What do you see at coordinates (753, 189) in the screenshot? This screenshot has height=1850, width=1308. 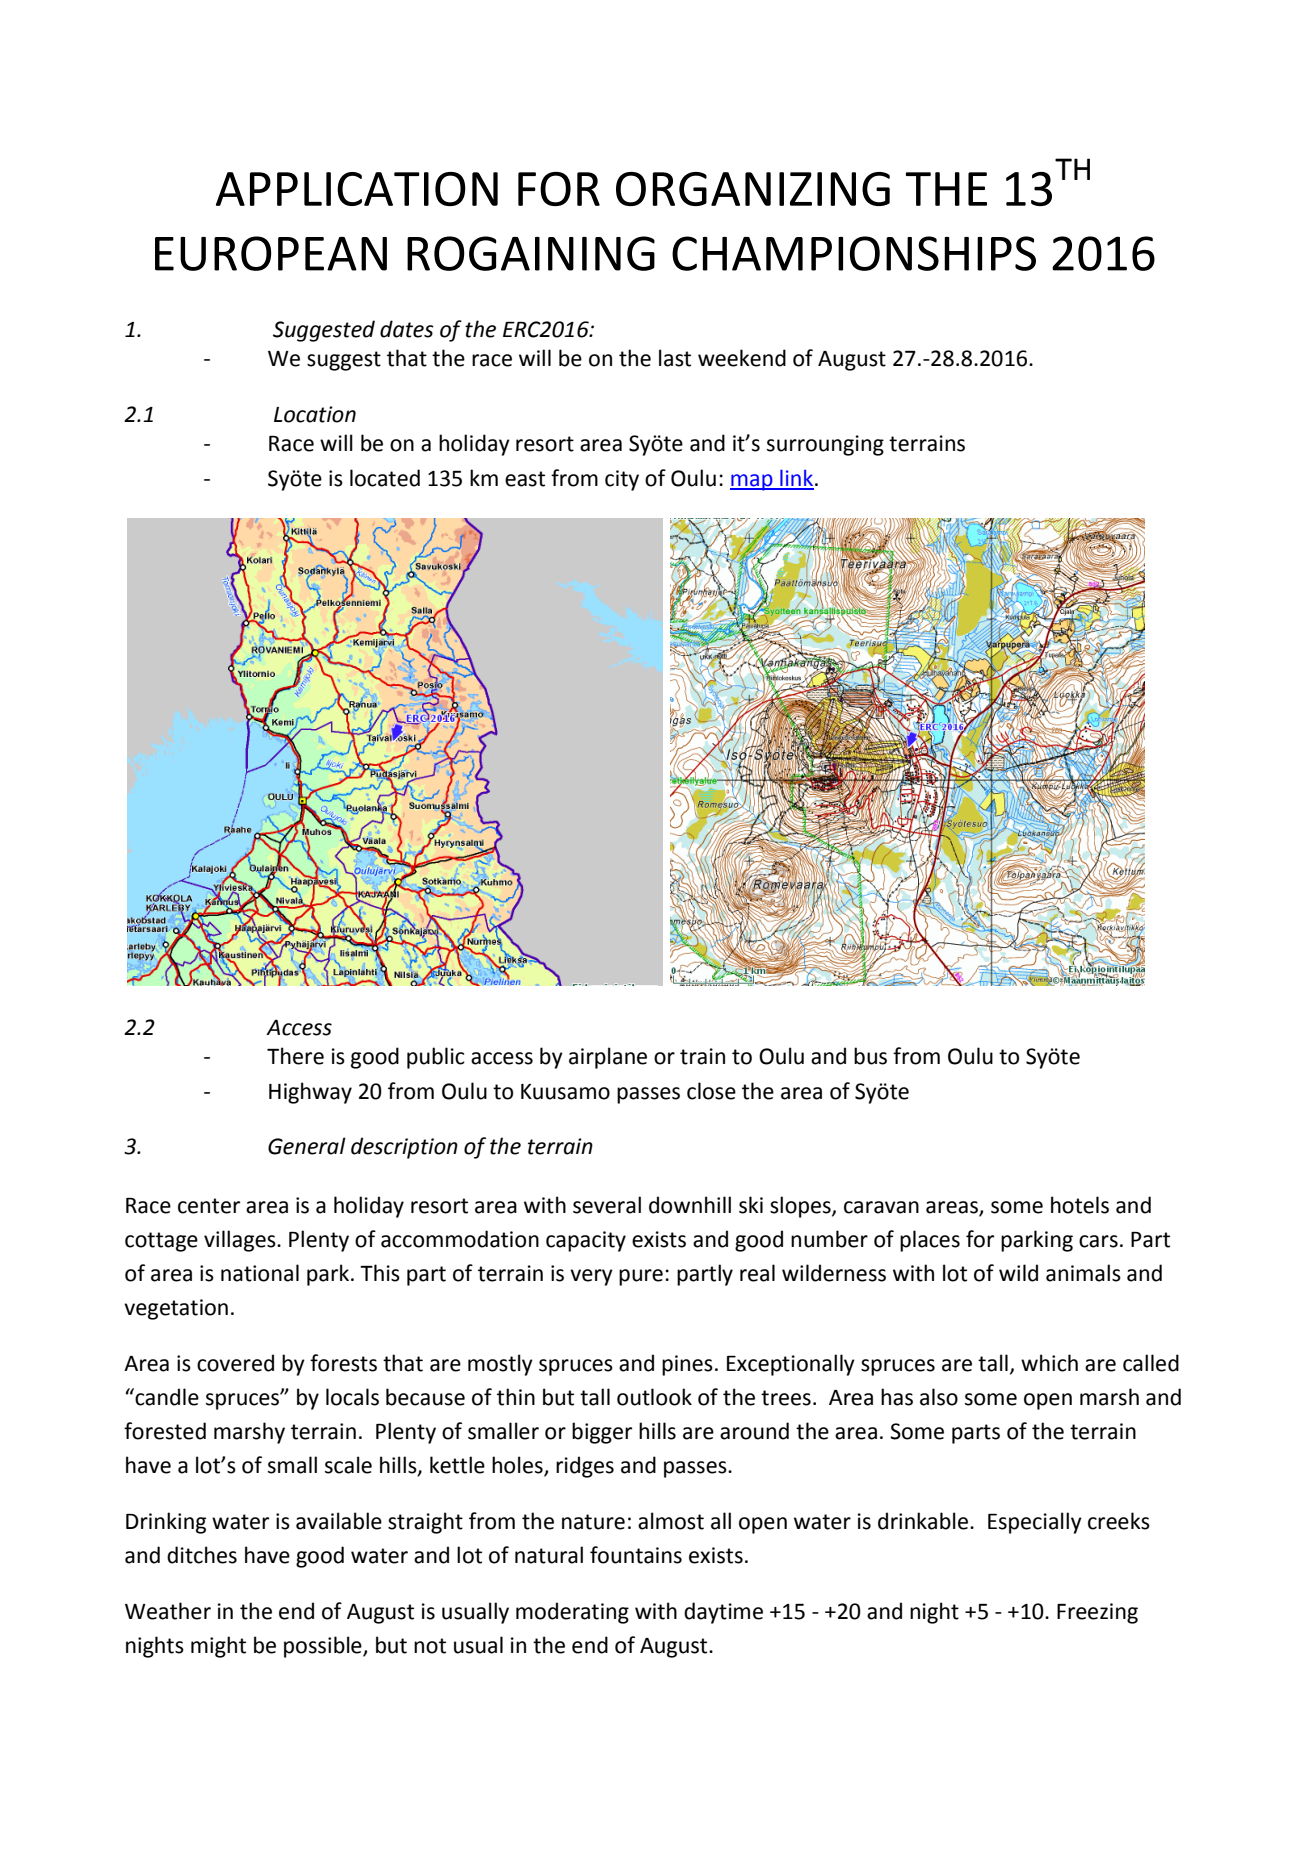 I see `ORGANIZING` at bounding box center [753, 189].
